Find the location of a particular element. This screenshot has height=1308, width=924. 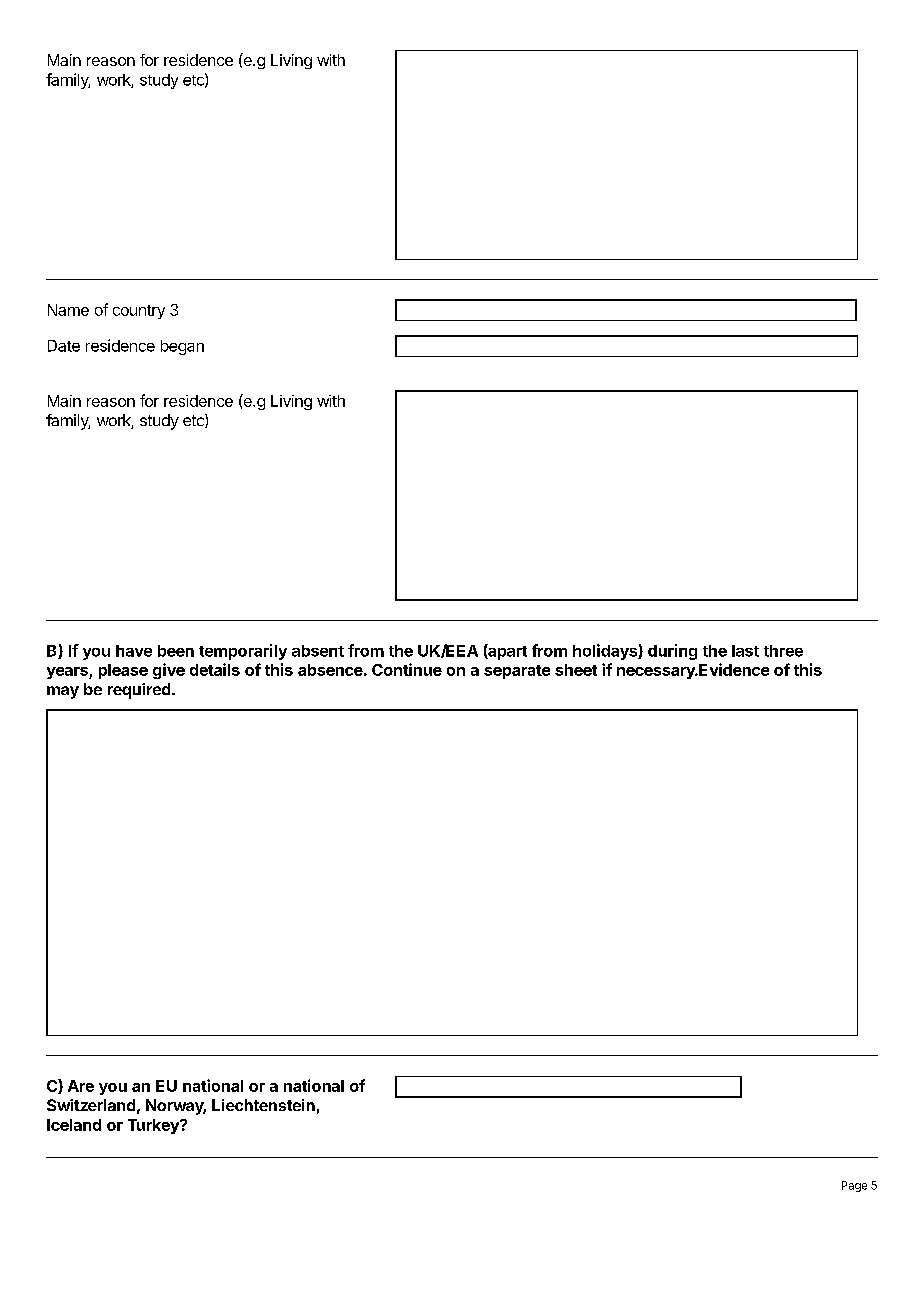

required is located at coordinates (140, 691).
